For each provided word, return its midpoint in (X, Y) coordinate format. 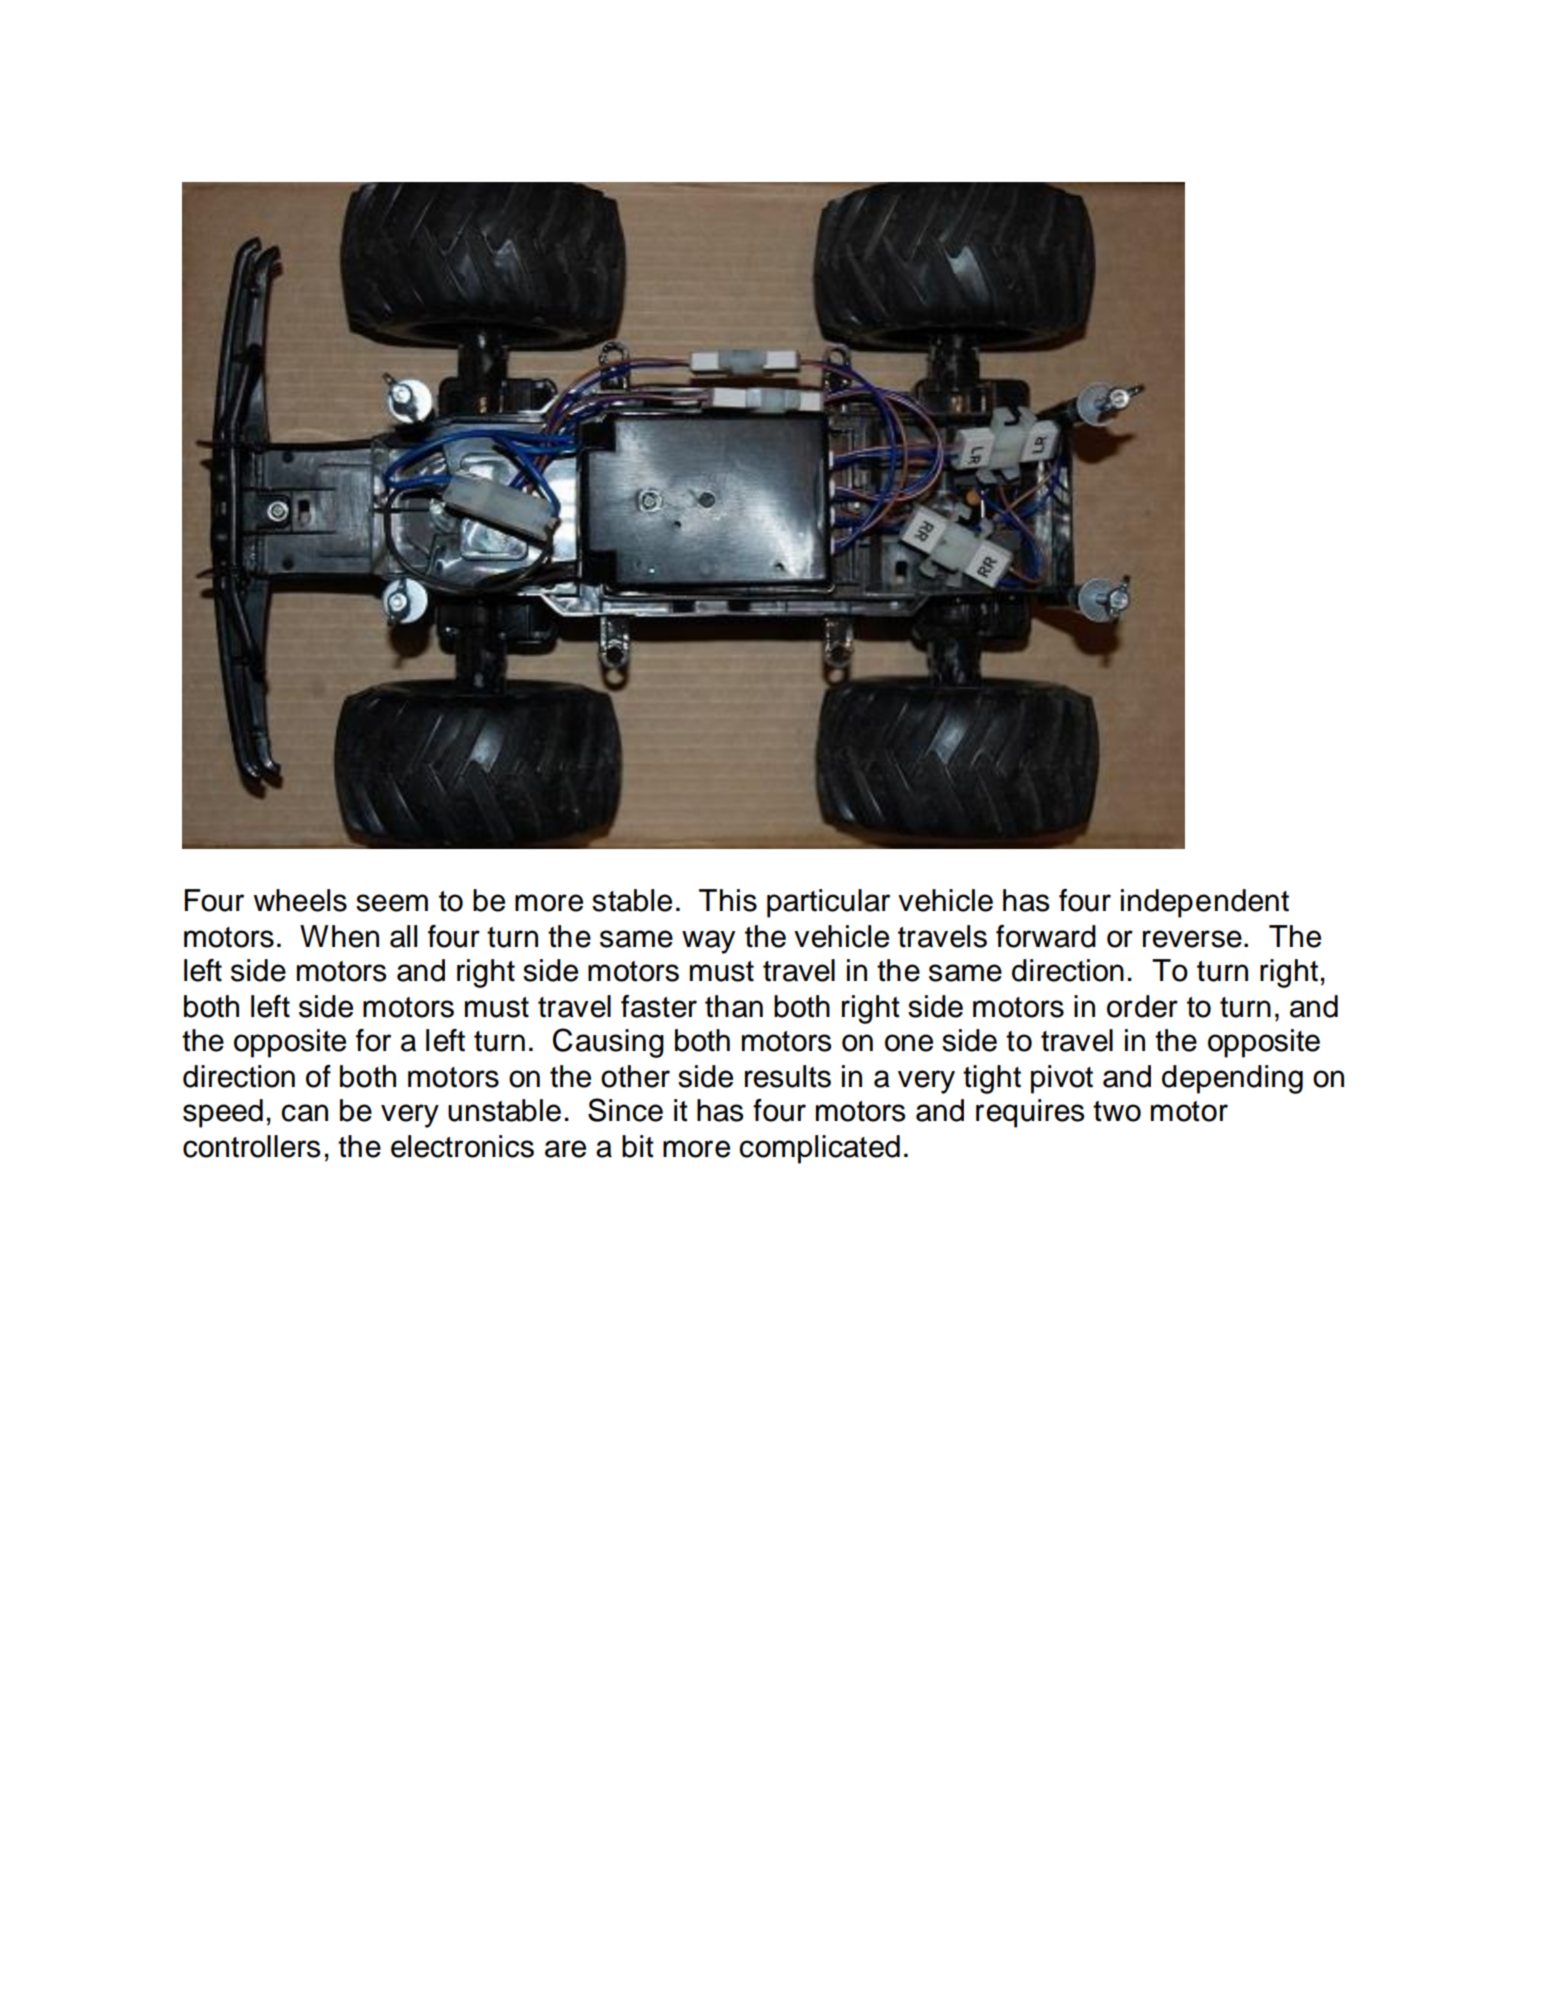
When (339, 936)
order (1142, 1006)
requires (1030, 1113)
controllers (252, 1146)
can (304, 1113)
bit (638, 1146)
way (708, 942)
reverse (1192, 939)
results (788, 1076)
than (734, 1006)
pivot (1062, 1079)
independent (1205, 903)
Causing (608, 1043)
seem (392, 903)
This (728, 900)
